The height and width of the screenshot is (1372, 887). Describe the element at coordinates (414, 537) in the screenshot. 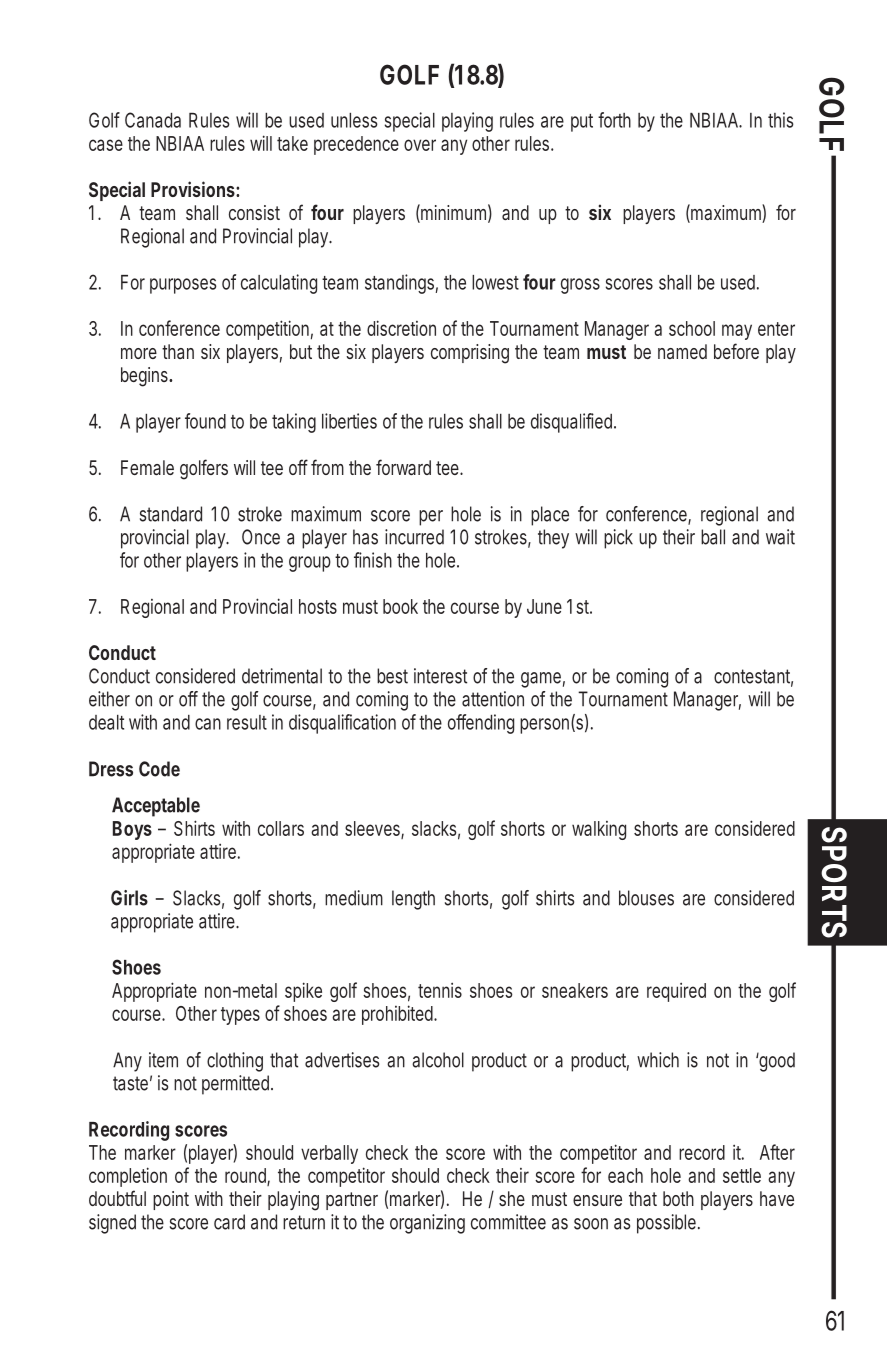

I see `incurred` at that location.
